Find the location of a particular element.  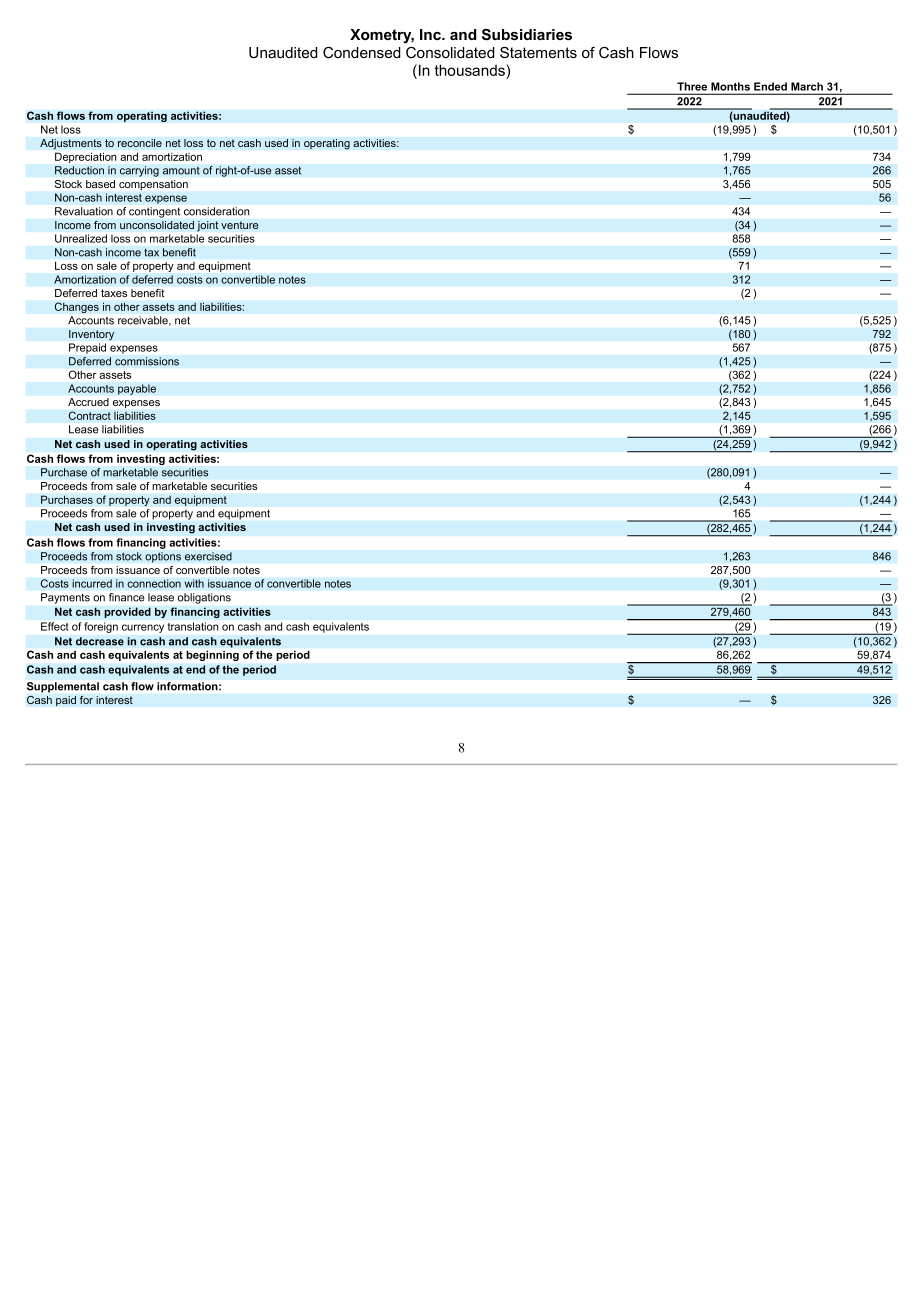

exercised is located at coordinates (208, 556).
